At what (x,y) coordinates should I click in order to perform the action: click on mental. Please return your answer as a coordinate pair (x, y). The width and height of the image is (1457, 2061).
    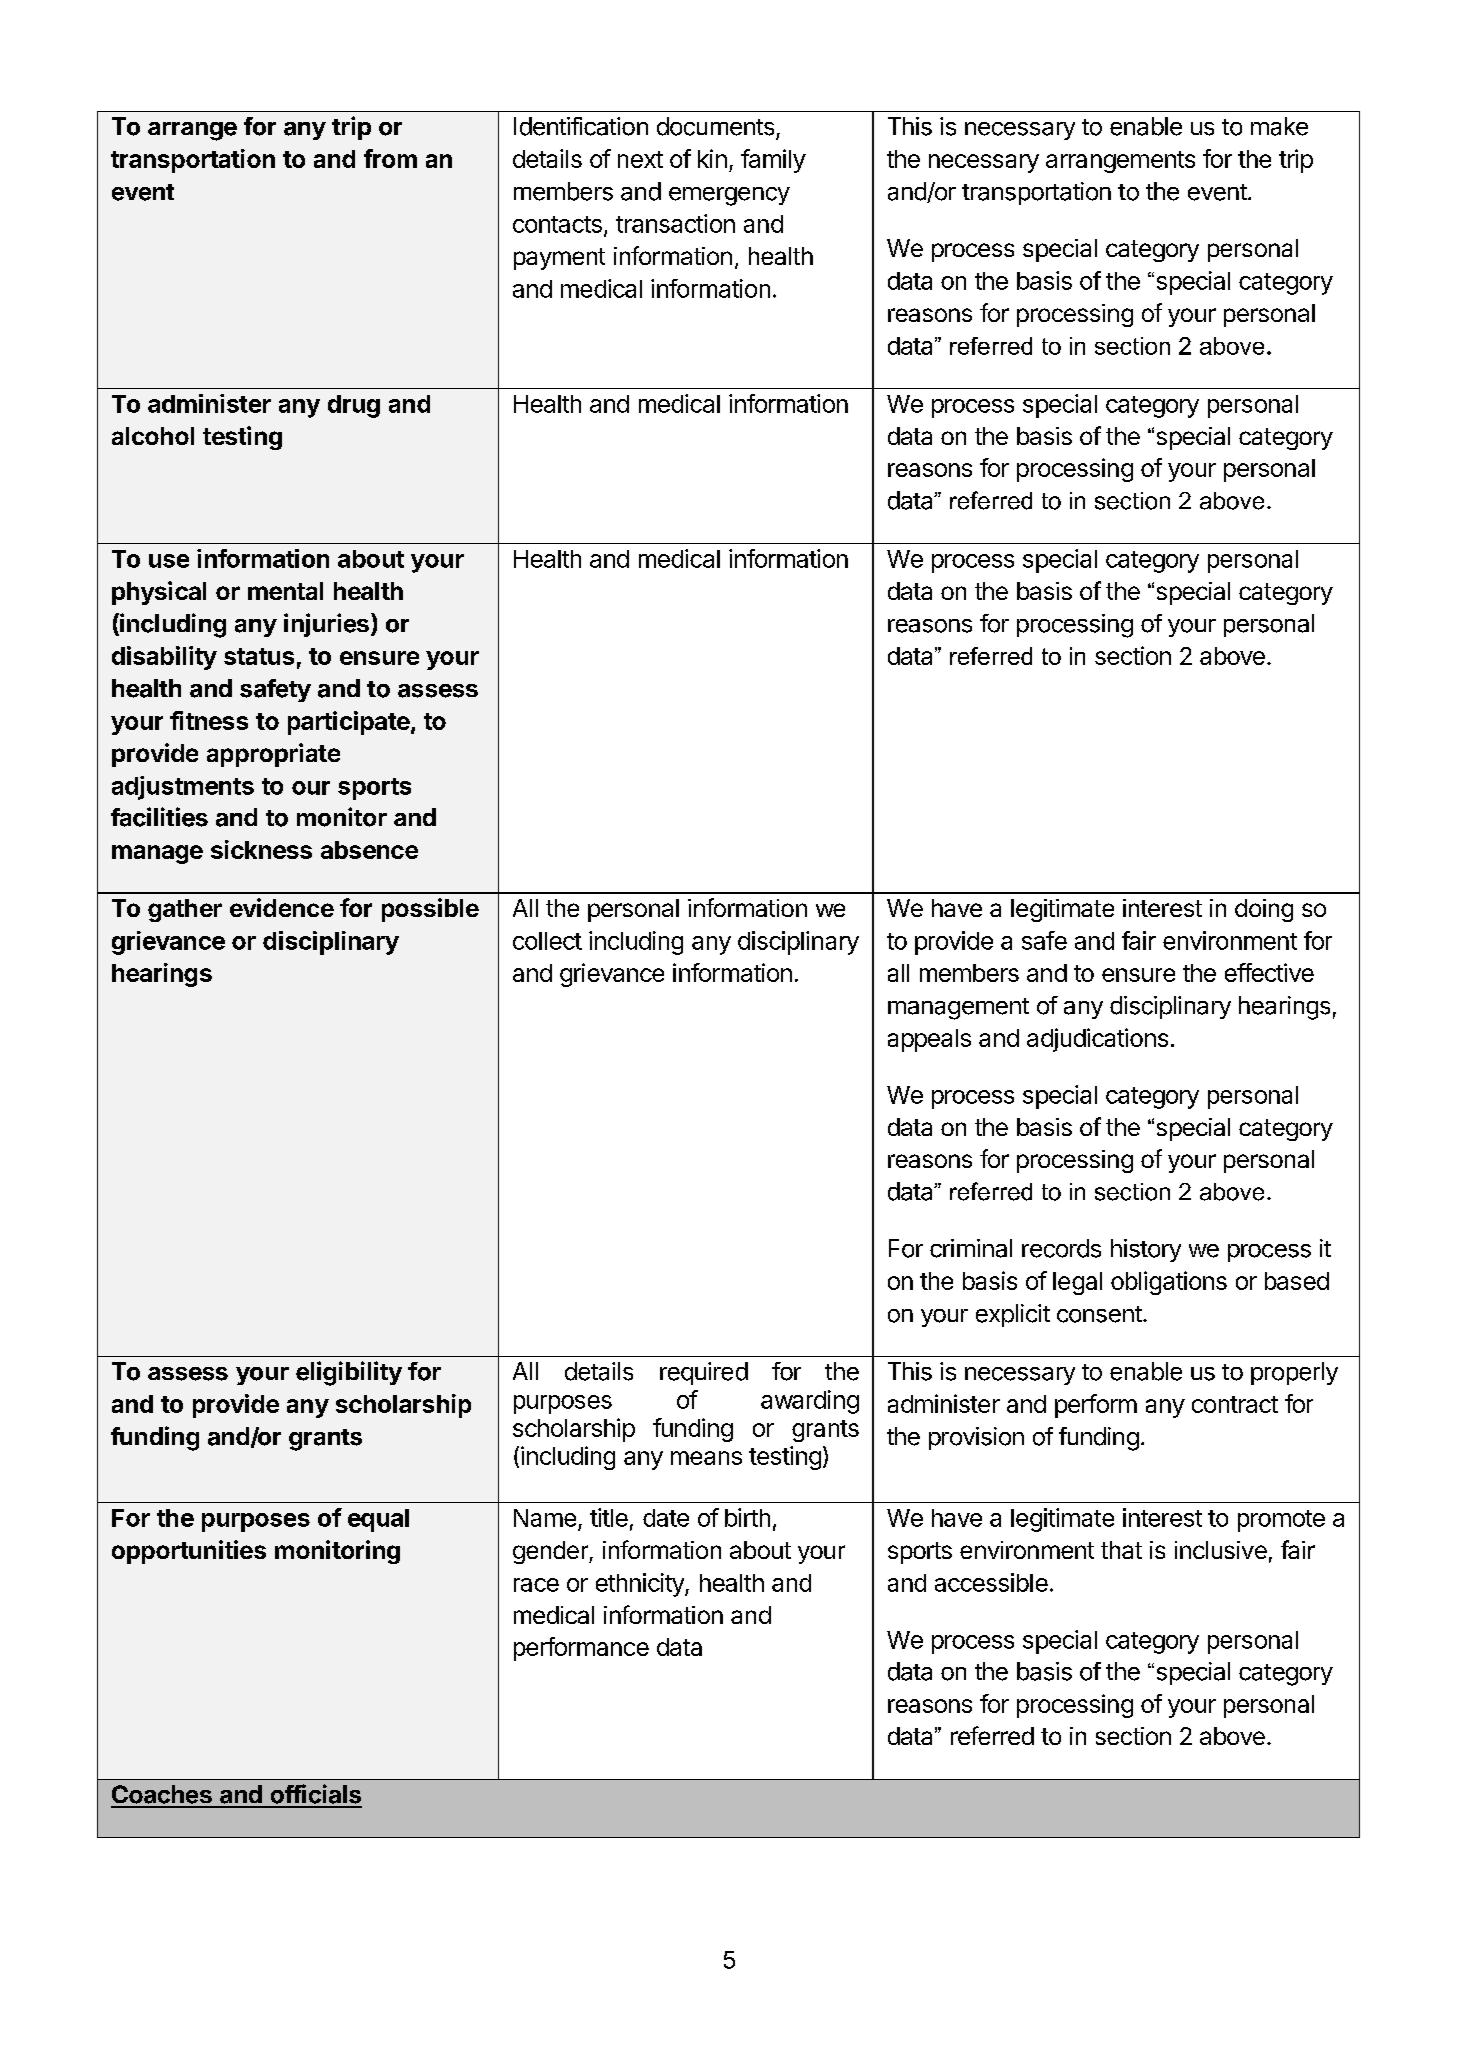
    Looking at the image, I should click on (285, 591).
